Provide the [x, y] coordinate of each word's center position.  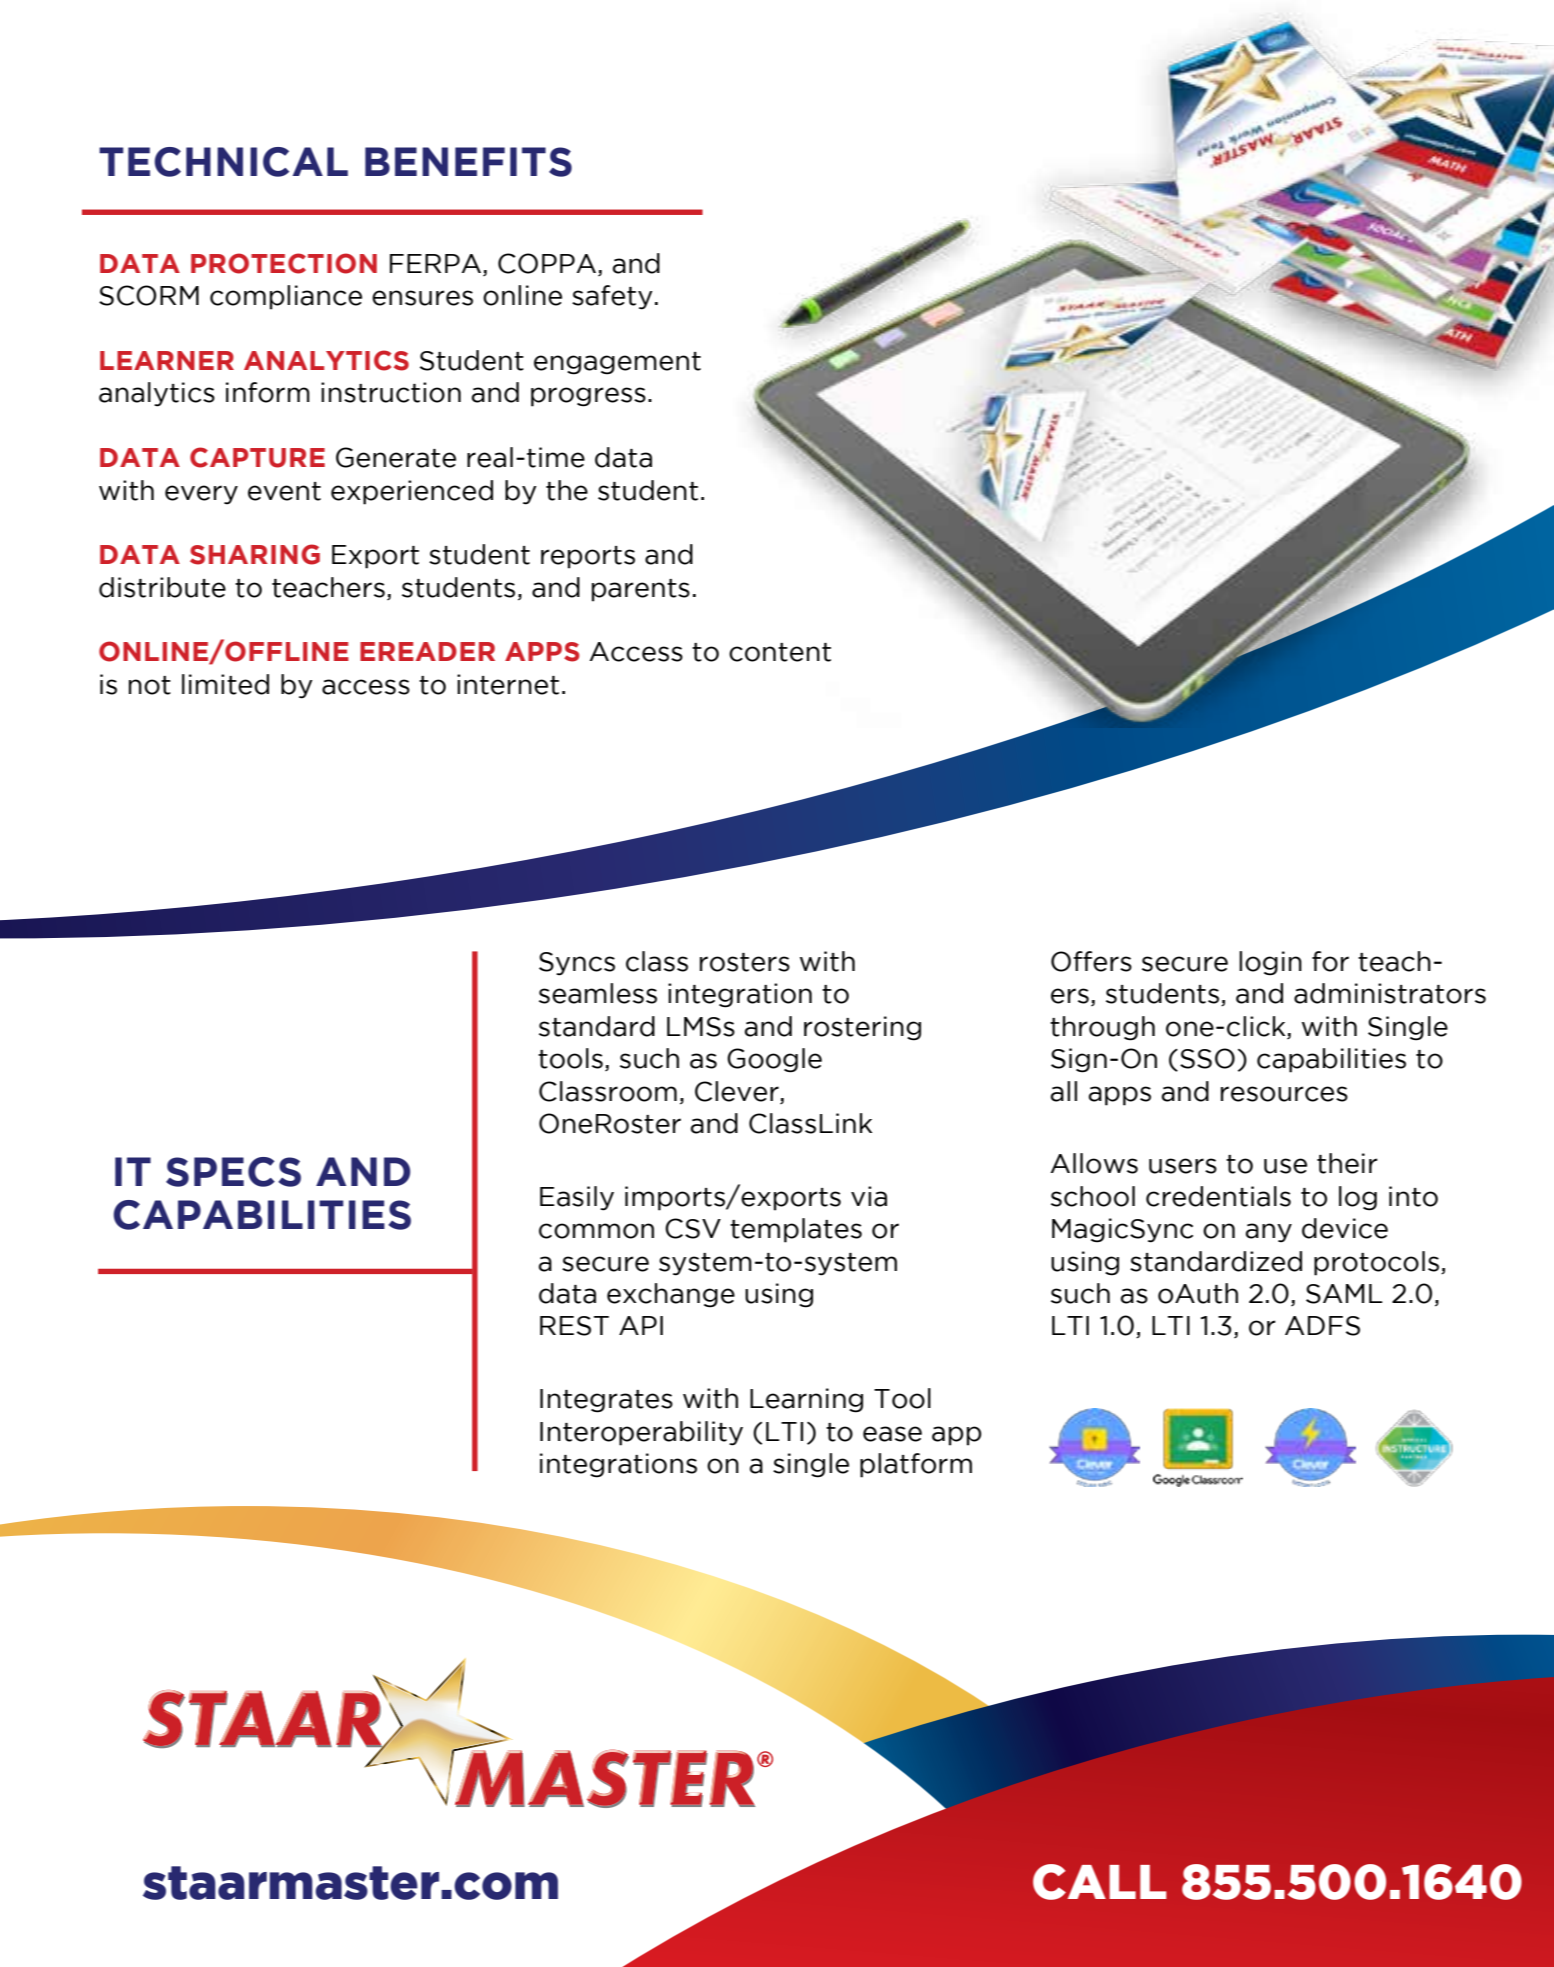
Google [774, 1060]
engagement [617, 363]
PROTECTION [284, 263]
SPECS [233, 1172]
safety [612, 297]
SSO [1207, 1058]
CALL [1100, 1882]
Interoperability [641, 1433]
